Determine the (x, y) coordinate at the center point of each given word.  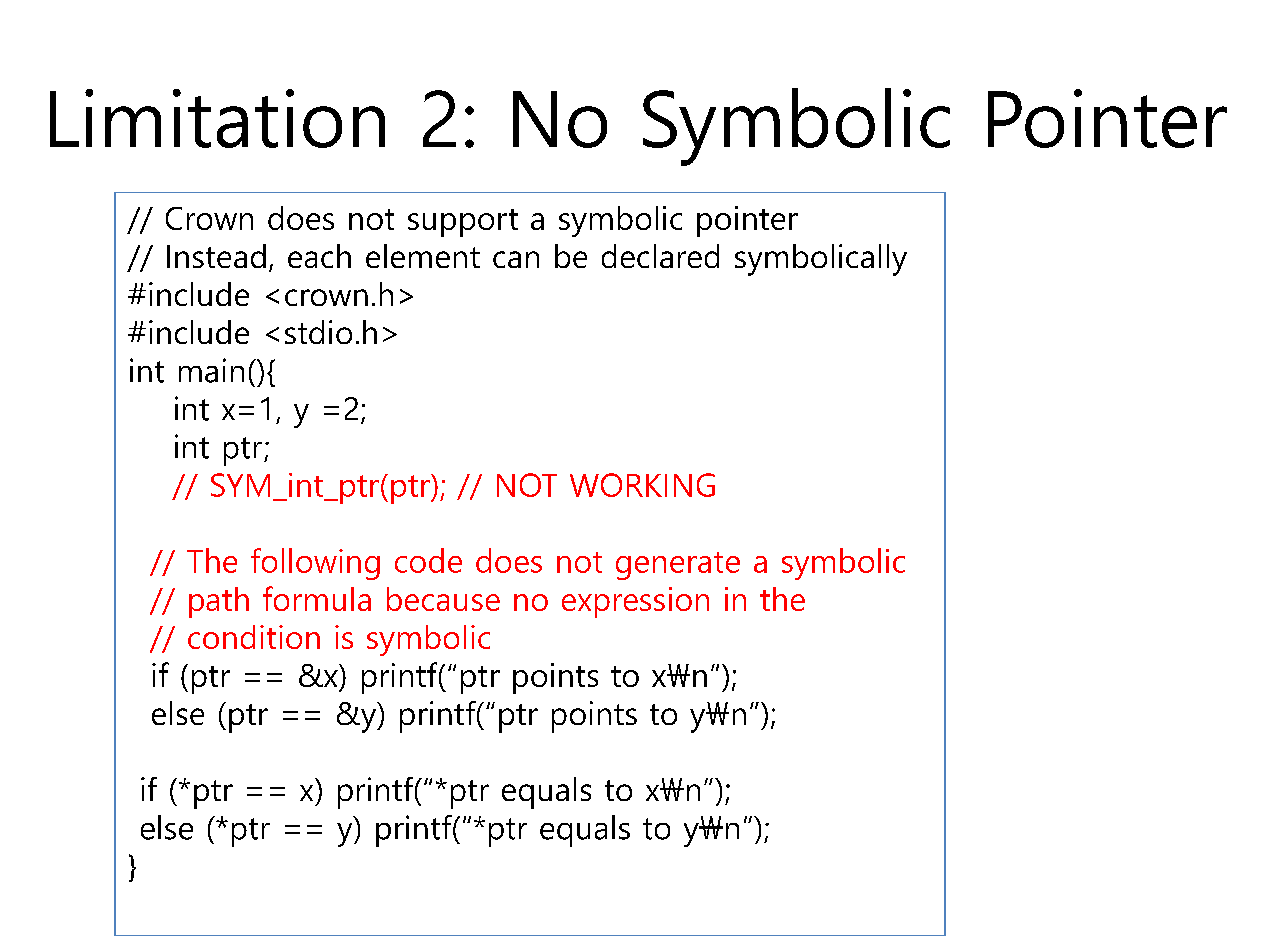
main (211, 370)
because (443, 599)
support (463, 223)
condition (254, 637)
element (423, 256)
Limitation (217, 118)
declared (660, 256)
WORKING (642, 485)
